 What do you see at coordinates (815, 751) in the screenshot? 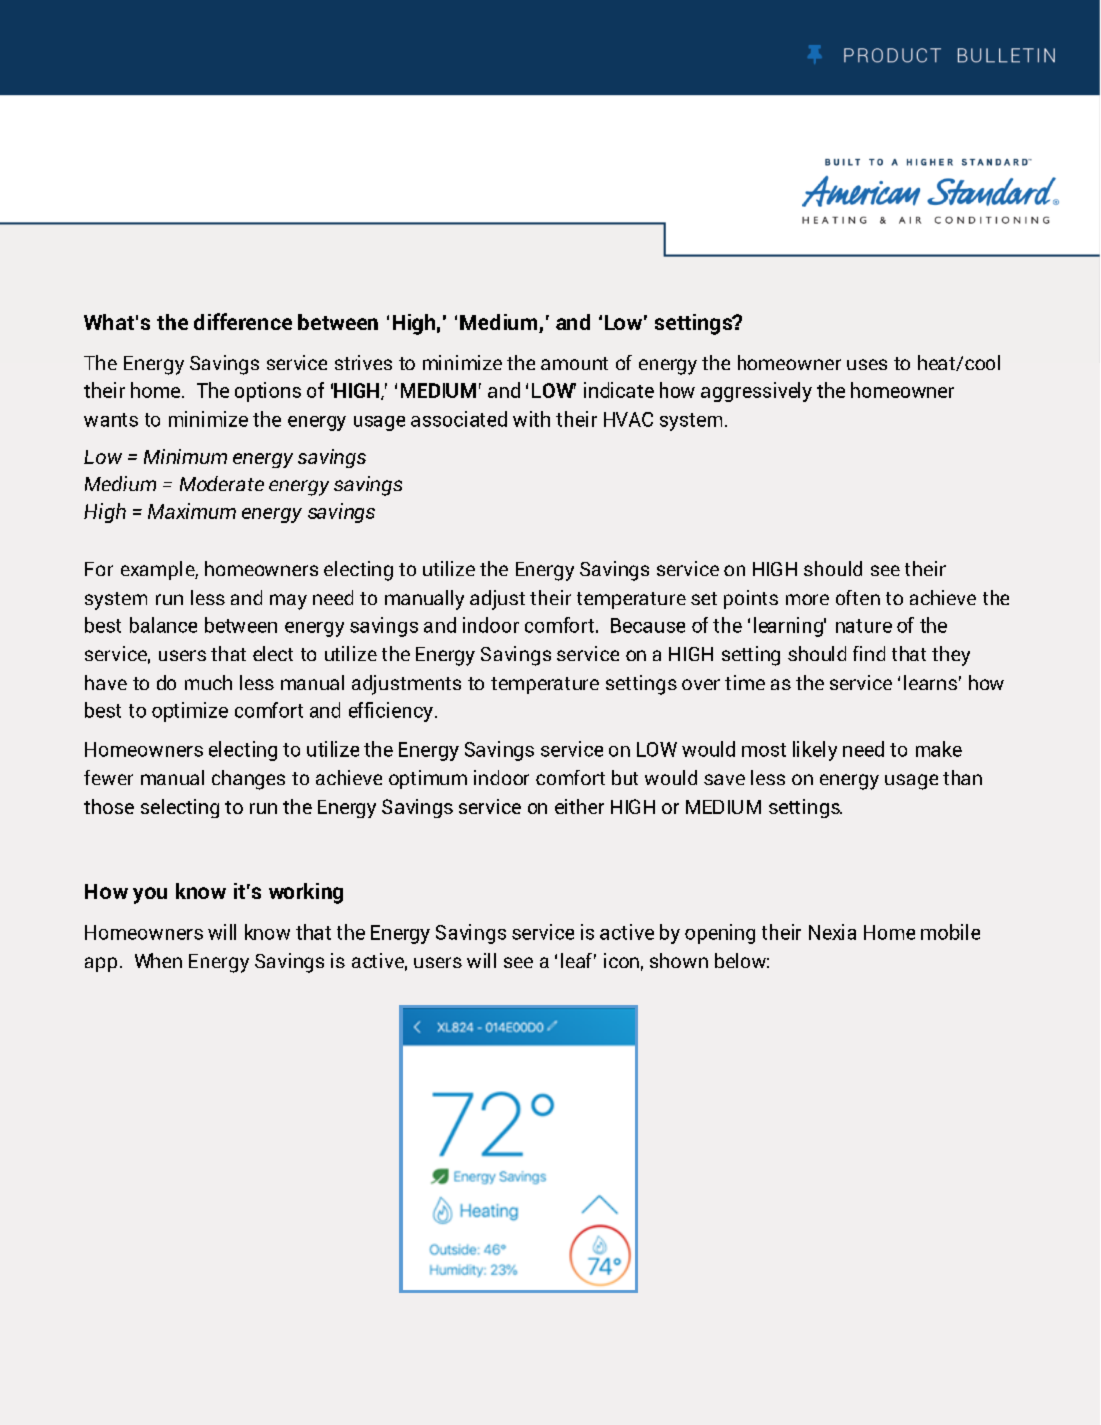
I see `likely` at bounding box center [815, 751].
